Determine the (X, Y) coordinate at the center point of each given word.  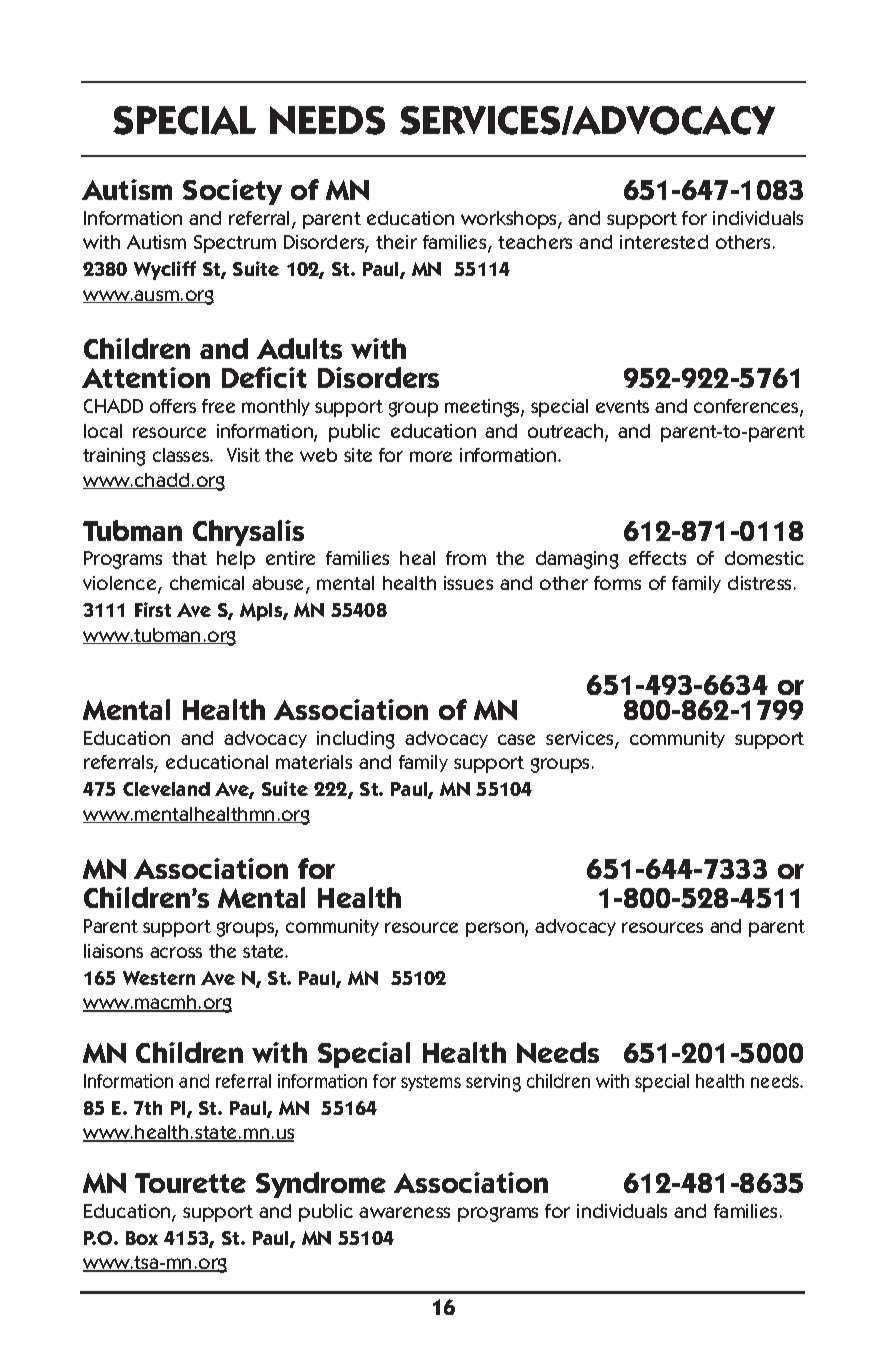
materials (314, 762)
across (176, 952)
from (466, 558)
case (516, 739)
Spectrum (235, 244)
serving (493, 1083)
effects (657, 558)
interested (664, 242)
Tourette (190, 1183)
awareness (404, 1212)
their (396, 242)
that (189, 558)
